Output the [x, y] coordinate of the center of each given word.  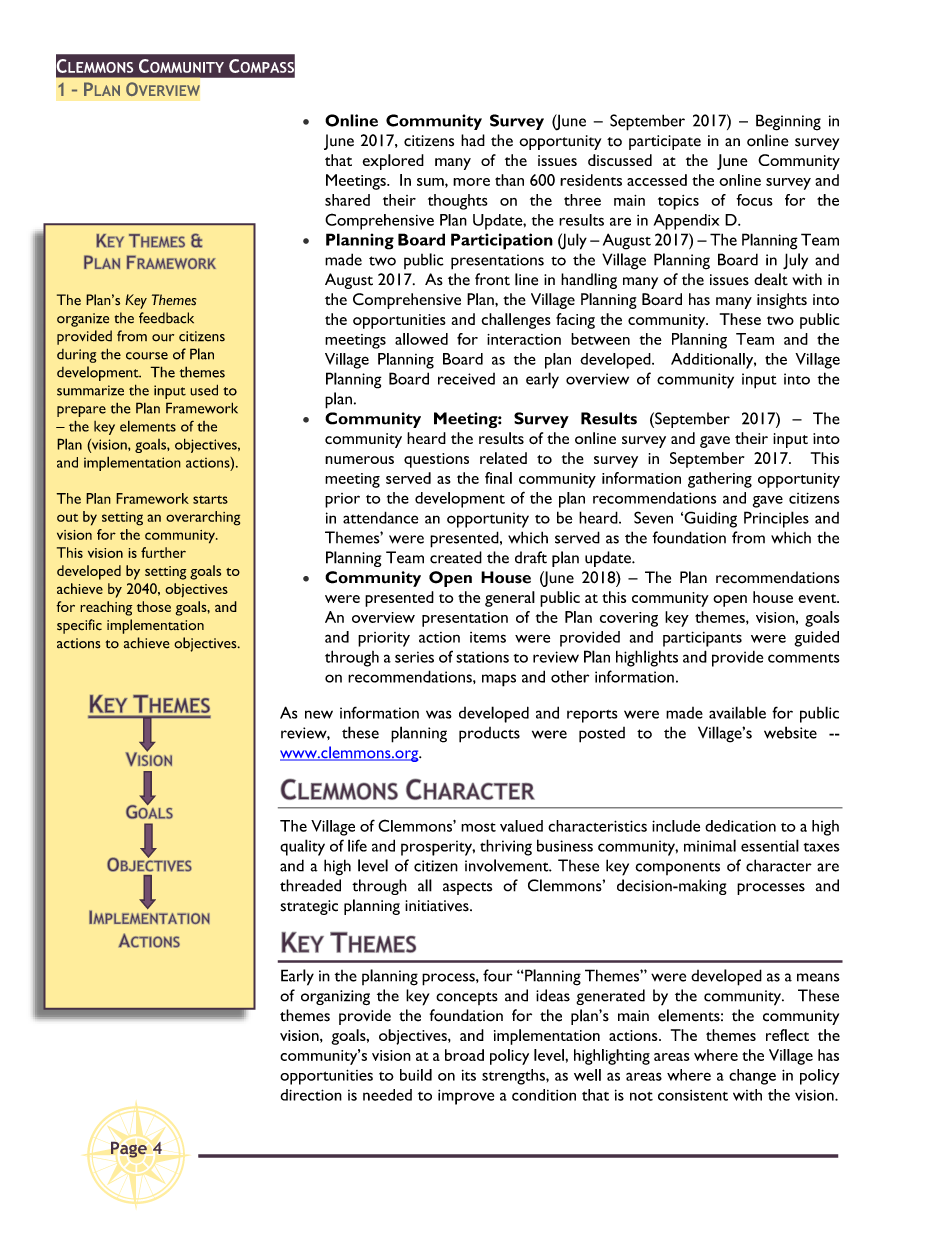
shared [347, 200]
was [439, 714]
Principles [776, 519]
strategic [309, 907]
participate [665, 142]
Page [129, 1150]
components [677, 869]
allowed [421, 339]
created [456, 557]
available [737, 712]
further [163, 552]
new [319, 714]
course [147, 356]
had [473, 140]
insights [782, 301]
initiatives [438, 906]
